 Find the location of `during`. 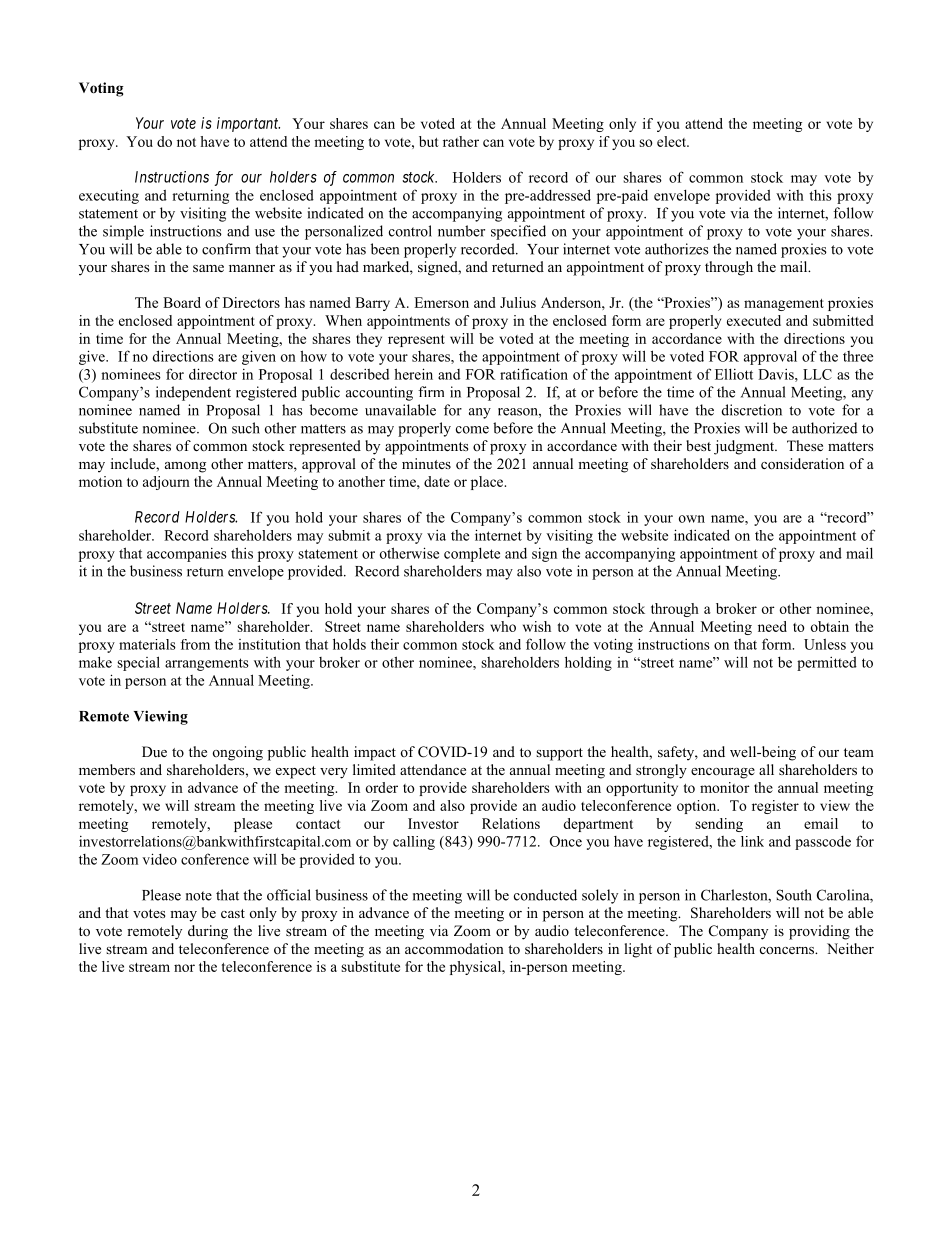

during is located at coordinates (208, 932).
